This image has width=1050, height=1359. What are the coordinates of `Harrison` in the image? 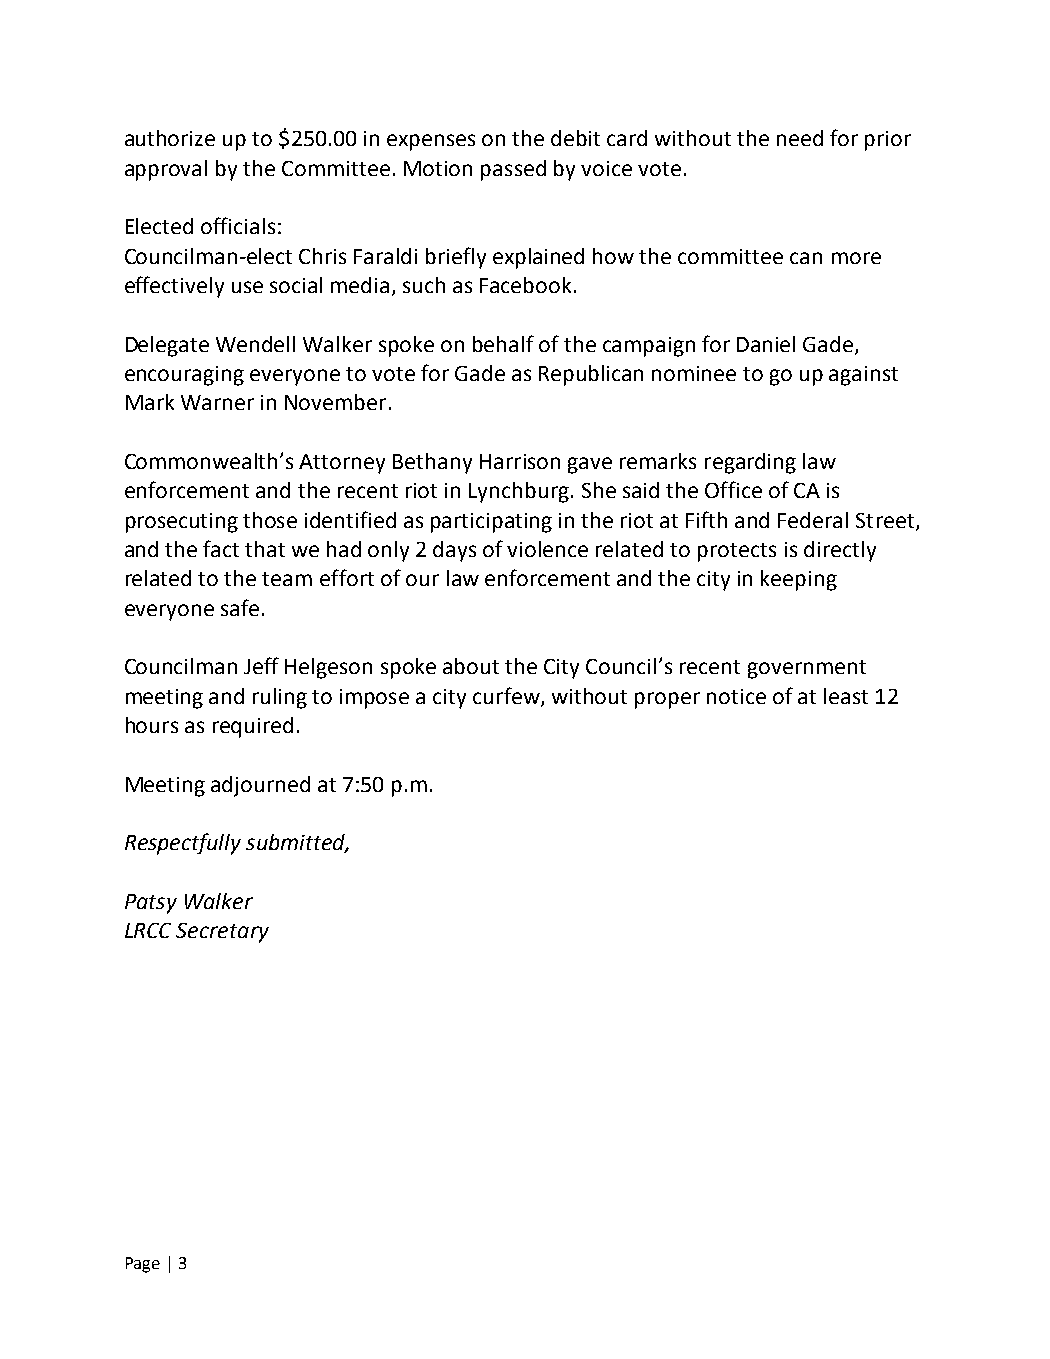 It's located at (520, 461).
